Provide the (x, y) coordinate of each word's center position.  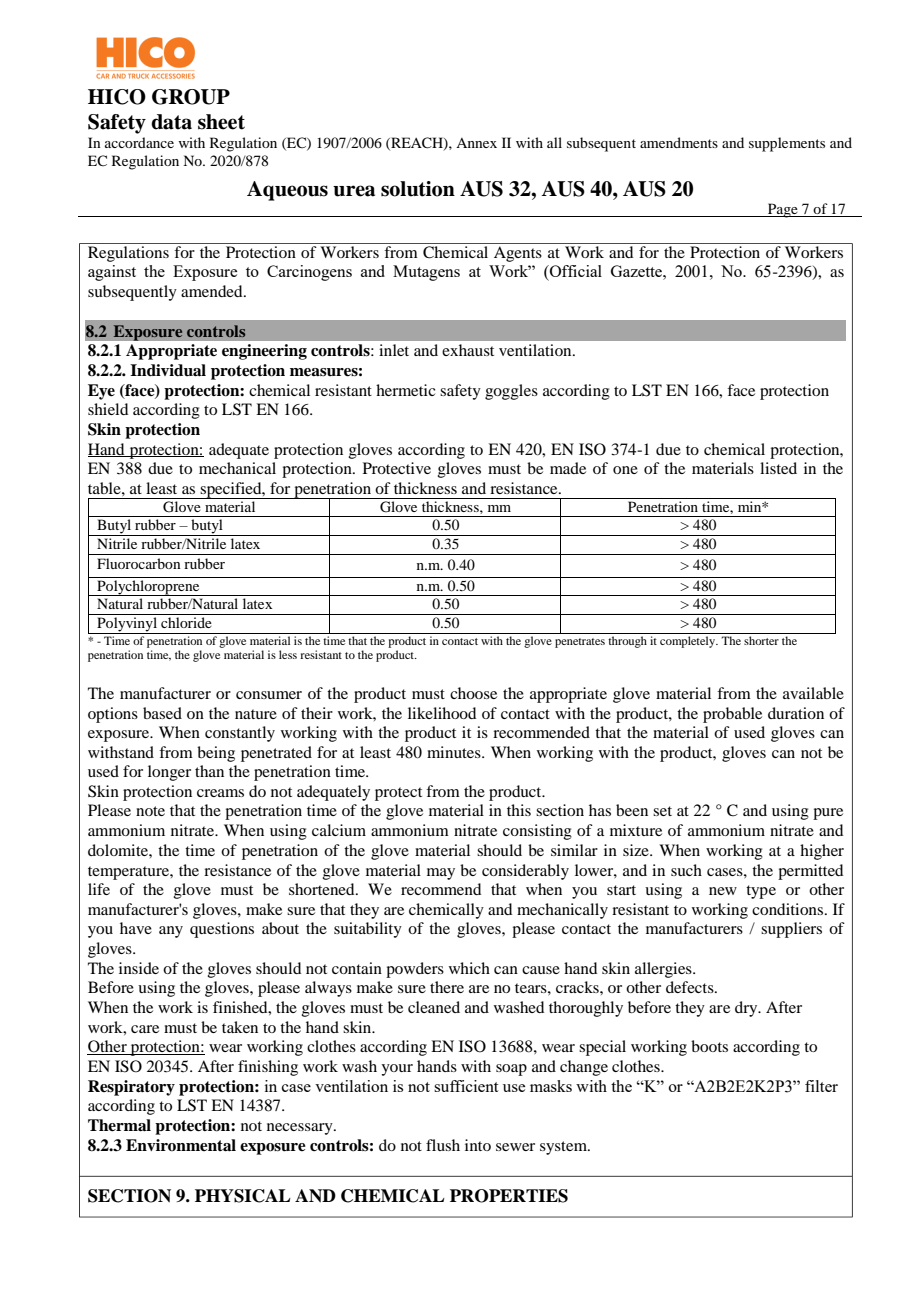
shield (108, 409)
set (662, 811)
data (171, 122)
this (519, 810)
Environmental (181, 1145)
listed (778, 468)
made (568, 468)
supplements (787, 144)
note (150, 811)
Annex (476, 143)
